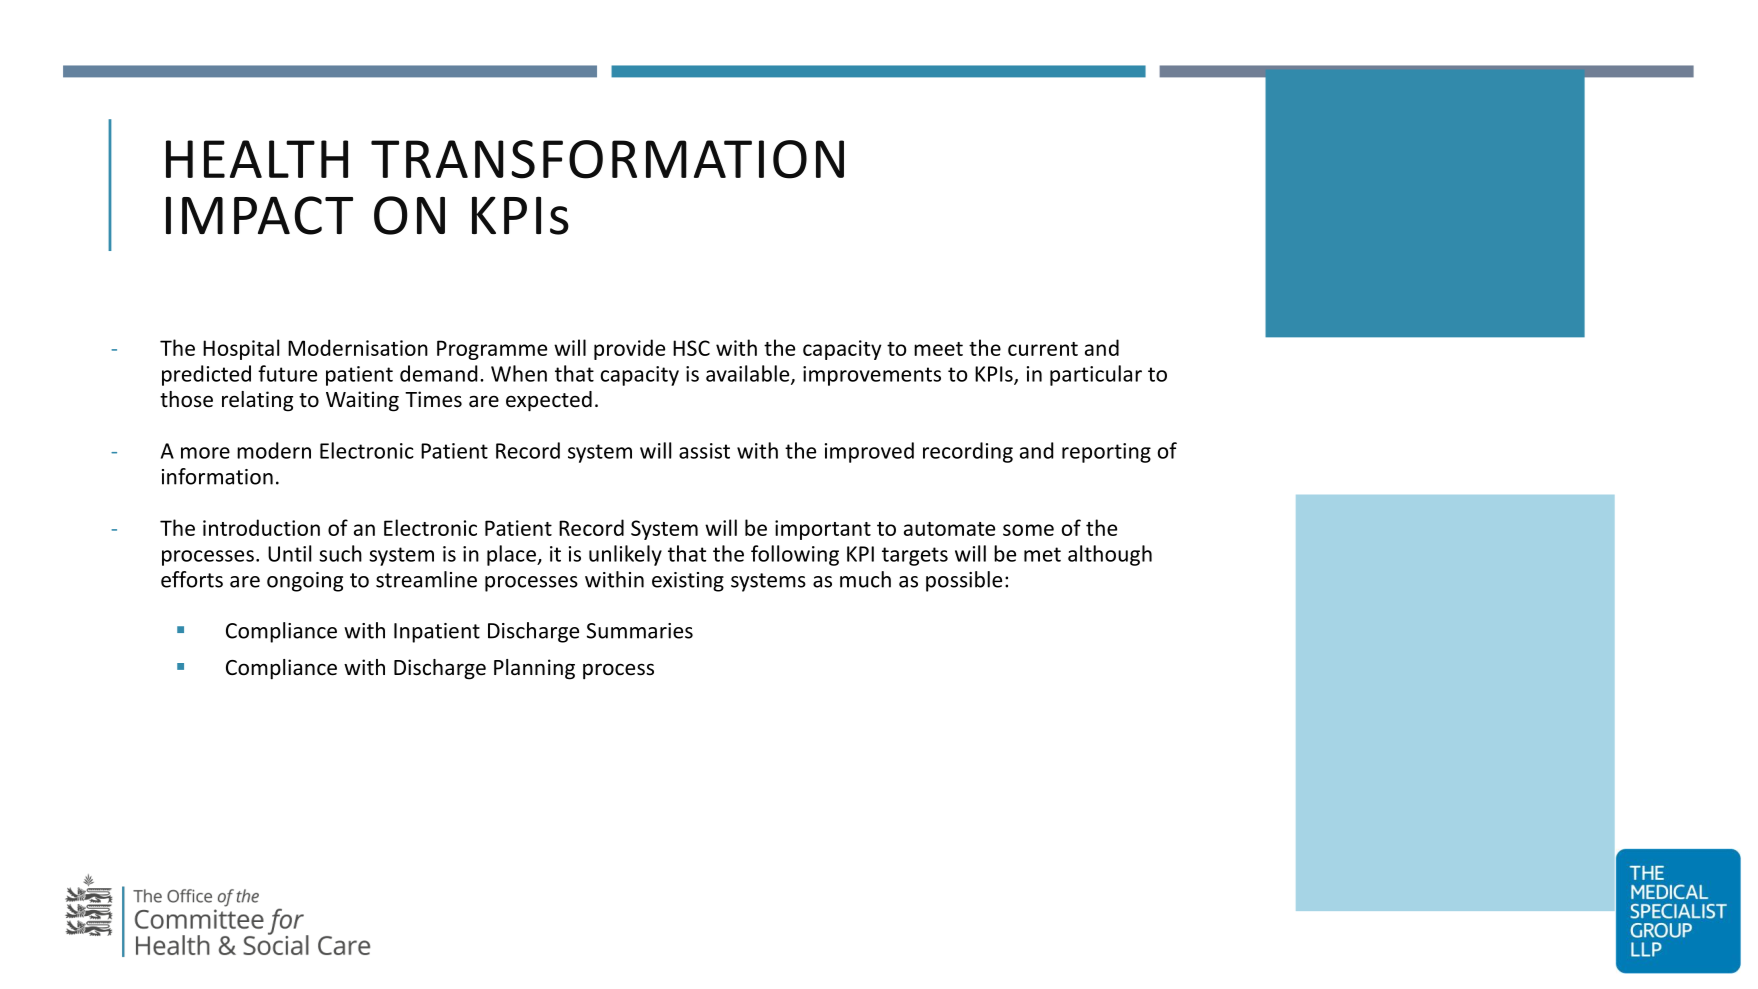  Describe the element at coordinates (1096, 375) in the screenshot. I see `particular` at that location.
